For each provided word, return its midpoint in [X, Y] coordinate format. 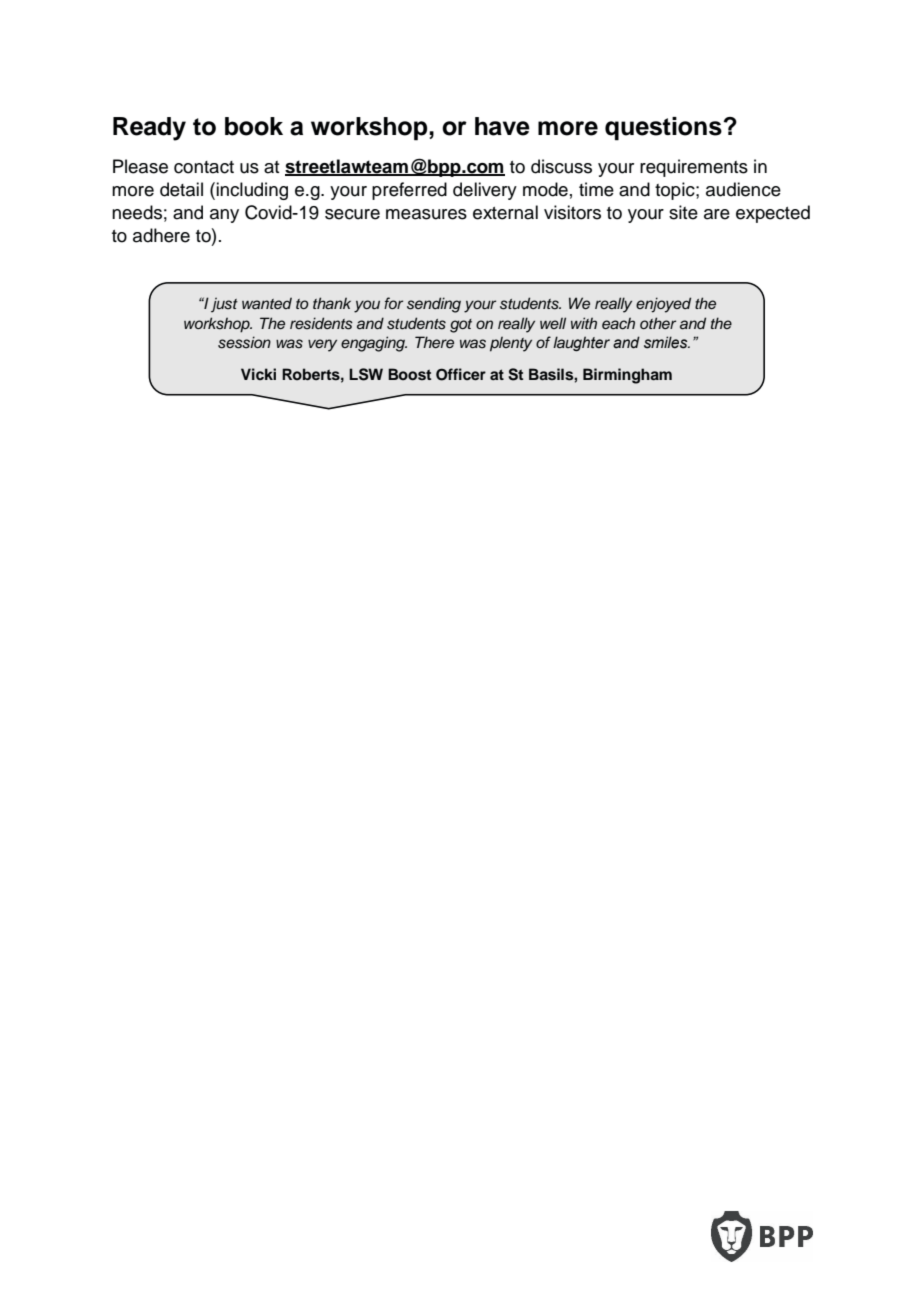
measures [426, 214]
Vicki [258, 374]
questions [664, 129]
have [502, 126]
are [717, 214]
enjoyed [663, 305]
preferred [409, 191]
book [254, 126]
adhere [161, 235]
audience [743, 189]
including [252, 191]
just [224, 304]
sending [434, 305]
